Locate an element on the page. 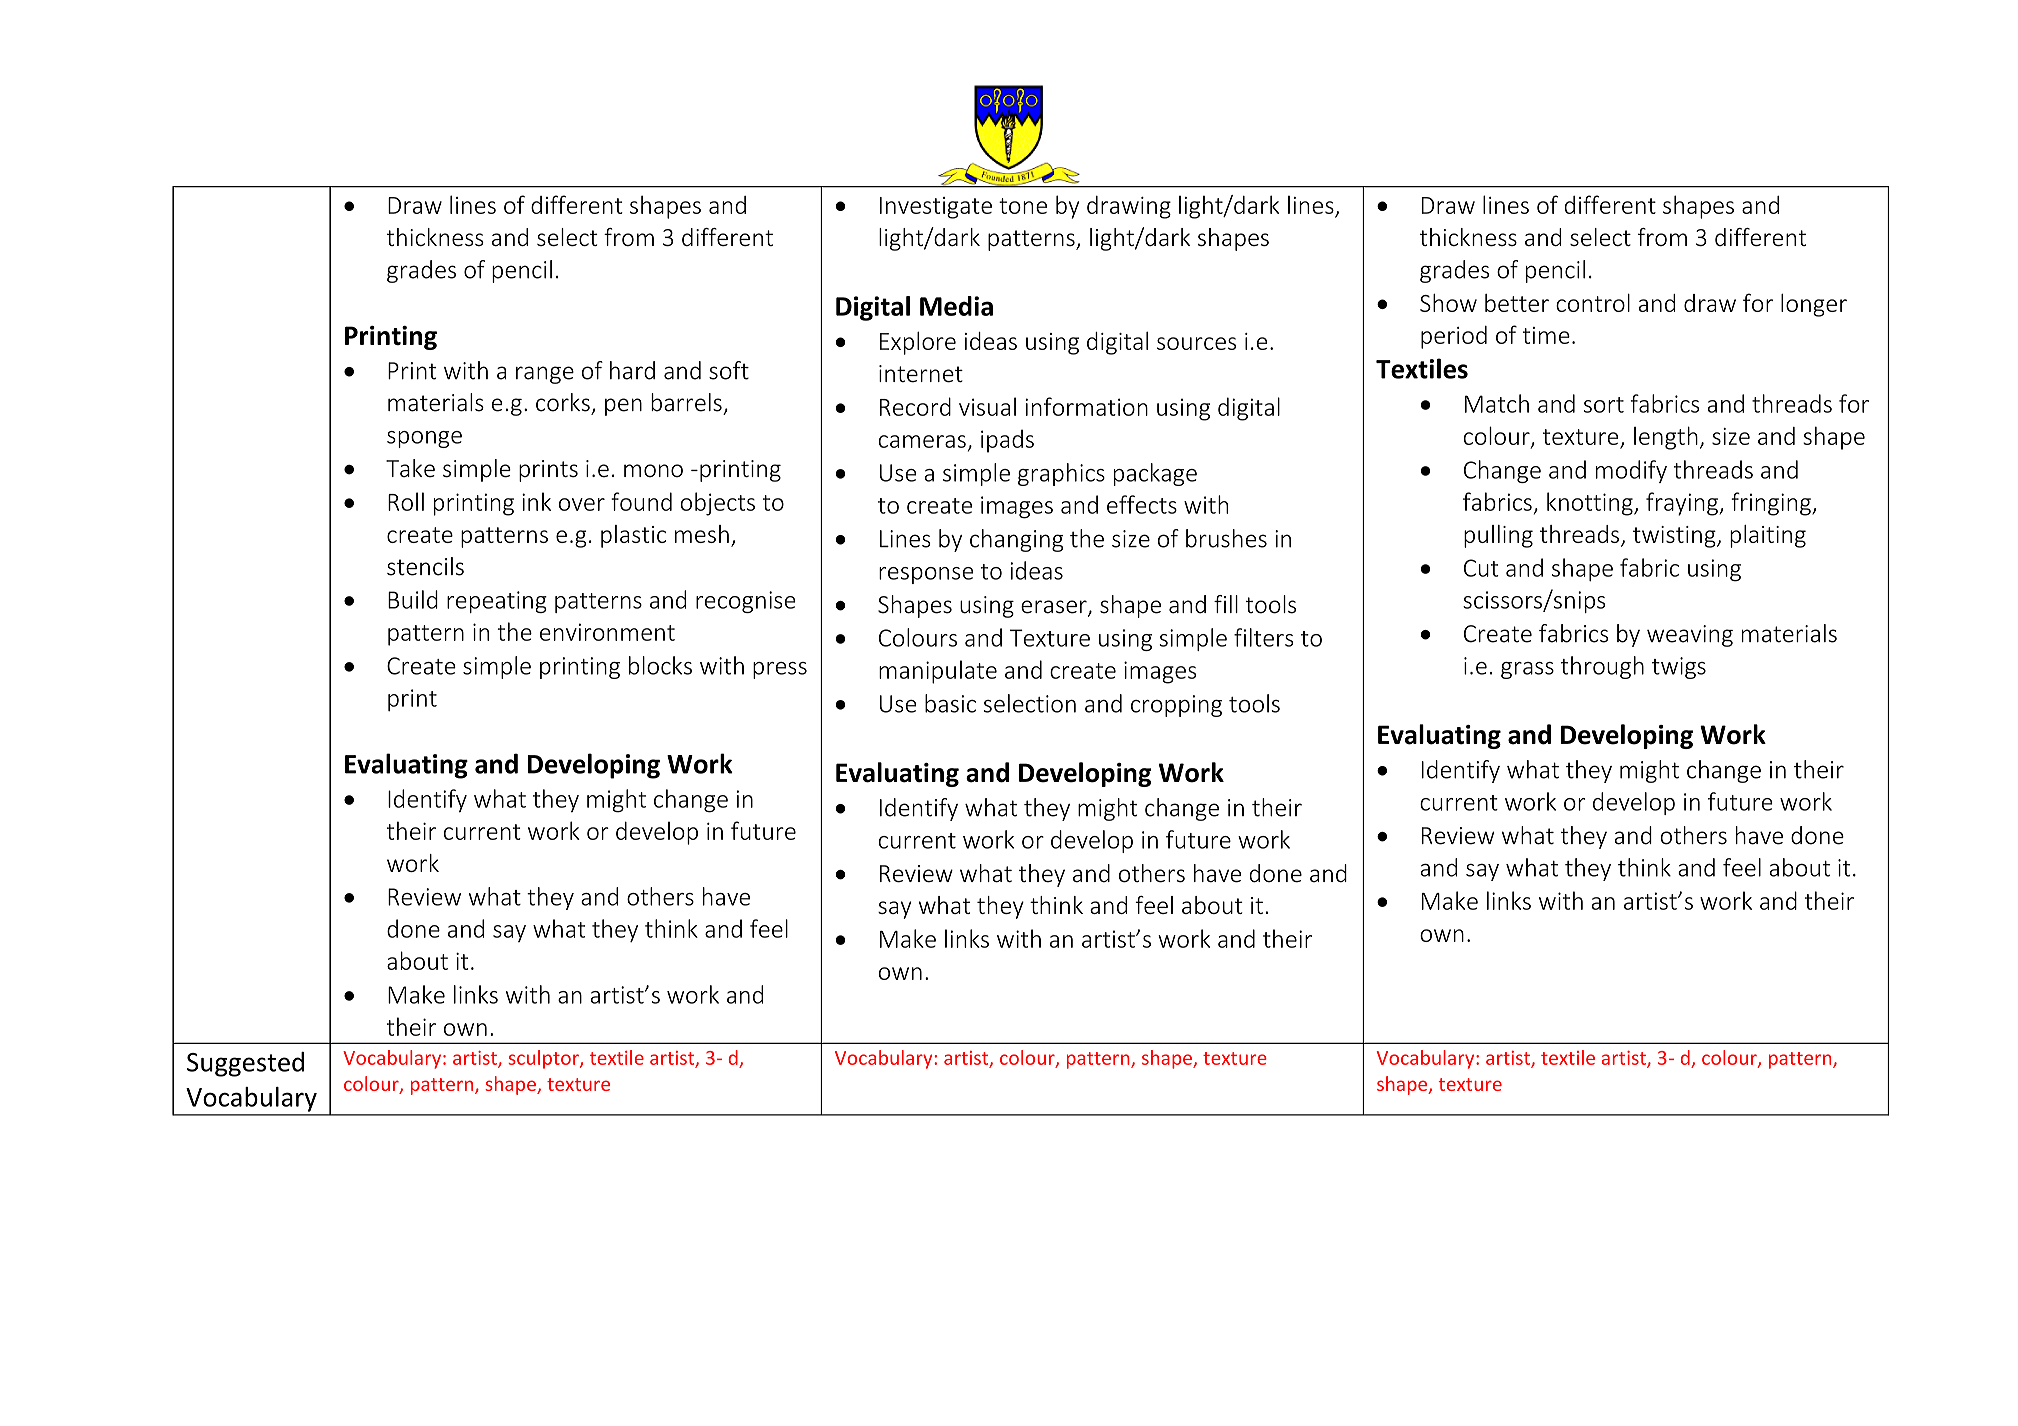 The width and height of the document is (2018, 1426). through is located at coordinates (1602, 667).
